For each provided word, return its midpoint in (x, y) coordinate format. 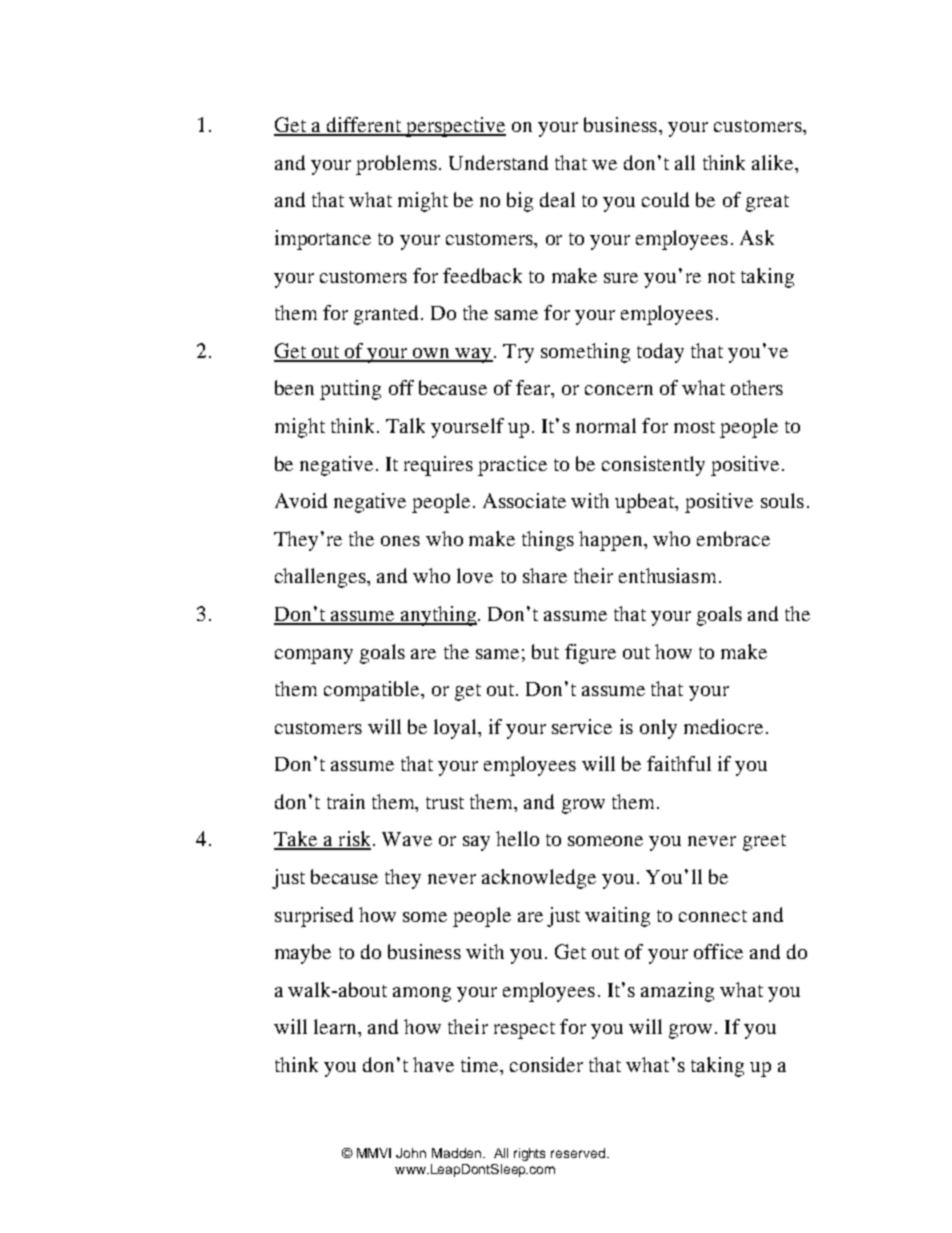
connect (713, 916)
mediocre (723, 726)
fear (534, 389)
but (545, 651)
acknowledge (539, 879)
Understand (498, 162)
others (757, 387)
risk (355, 840)
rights (529, 1154)
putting (350, 390)
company (314, 656)
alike (774, 162)
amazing (677, 992)
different (364, 126)
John (411, 1153)
